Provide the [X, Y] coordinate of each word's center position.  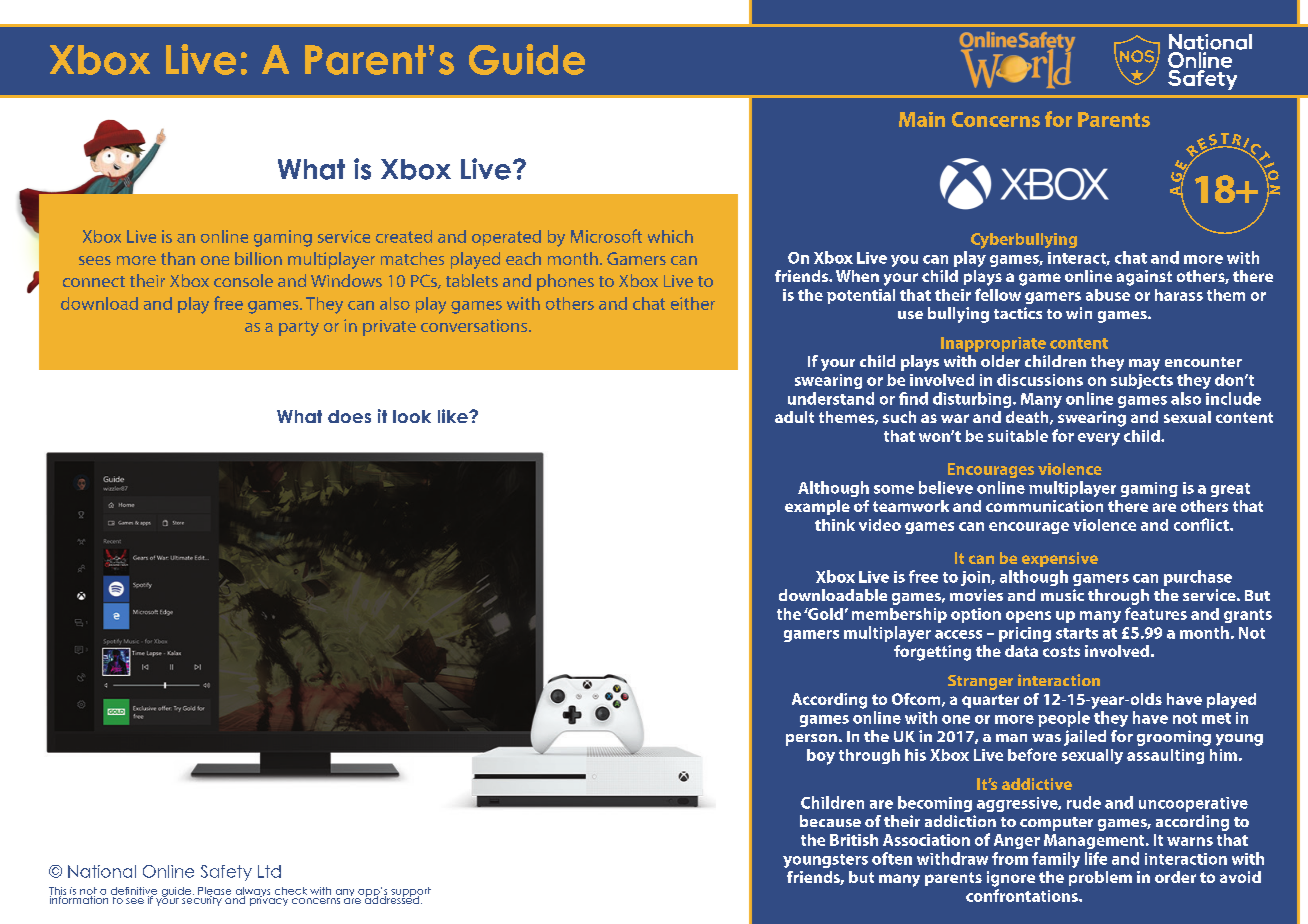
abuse [1108, 295]
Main [922, 119]
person [811, 740]
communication [1044, 506]
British [854, 840]
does [349, 416]
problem [1100, 878]
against [1144, 278]
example [817, 507]
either [693, 303]
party [299, 328]
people [1064, 719]
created [404, 236]
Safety [226, 873]
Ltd [269, 871]
